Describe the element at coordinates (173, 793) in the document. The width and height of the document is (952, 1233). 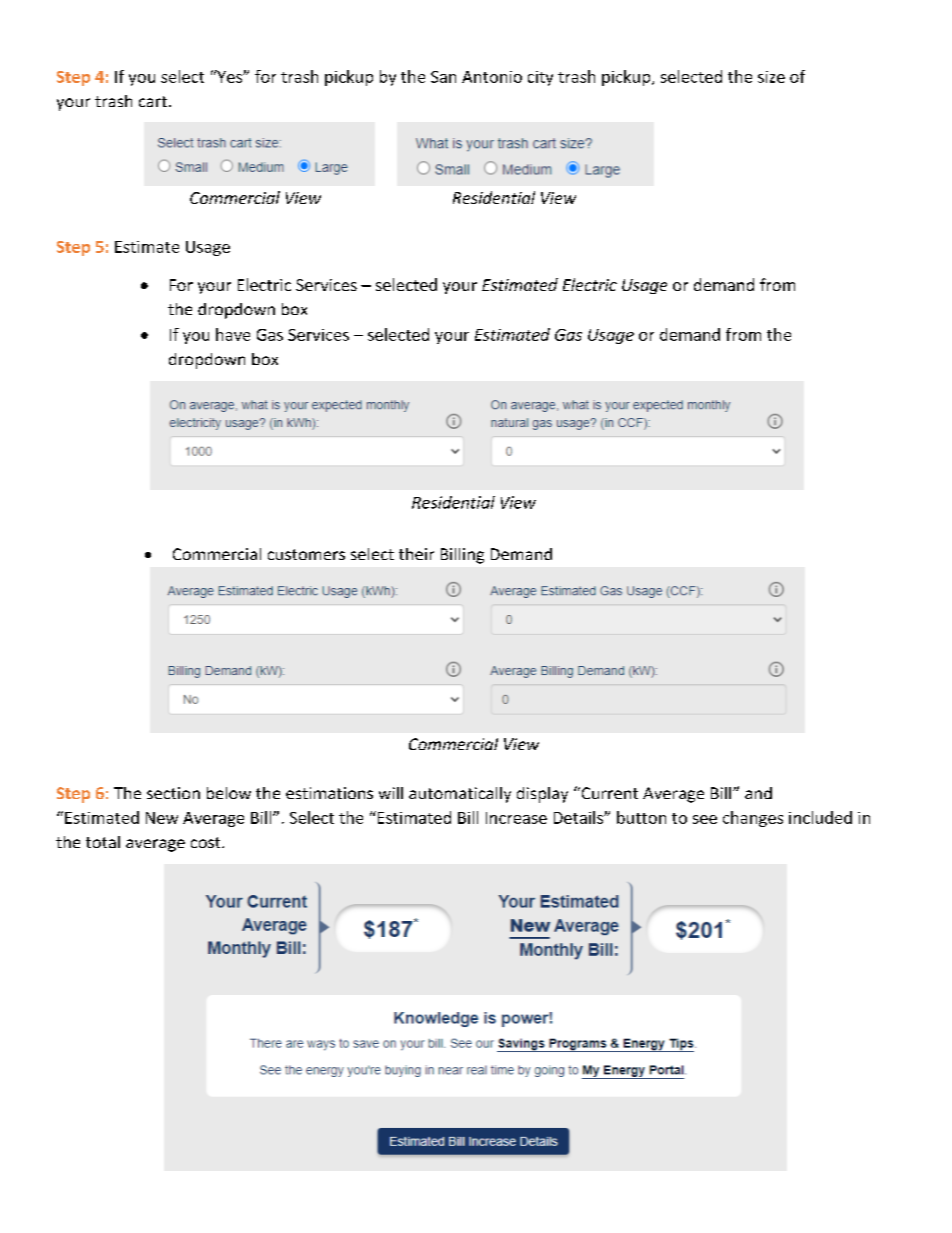
I see `section` at that location.
